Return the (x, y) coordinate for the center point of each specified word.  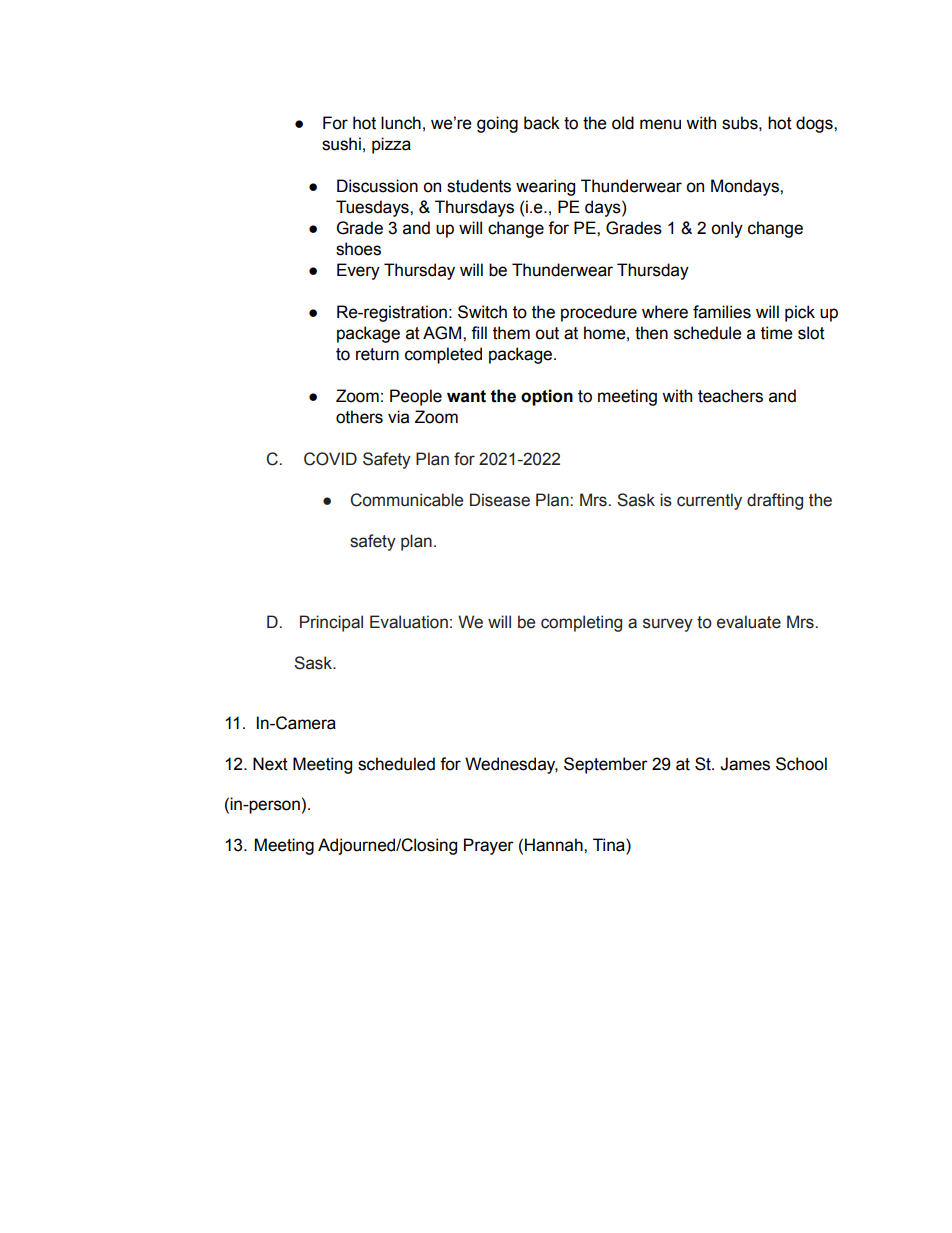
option (547, 397)
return (377, 354)
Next (270, 764)
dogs (815, 124)
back (542, 123)
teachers (730, 396)
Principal (331, 623)
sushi (341, 144)
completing (581, 623)
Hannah (555, 845)
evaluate (749, 622)
